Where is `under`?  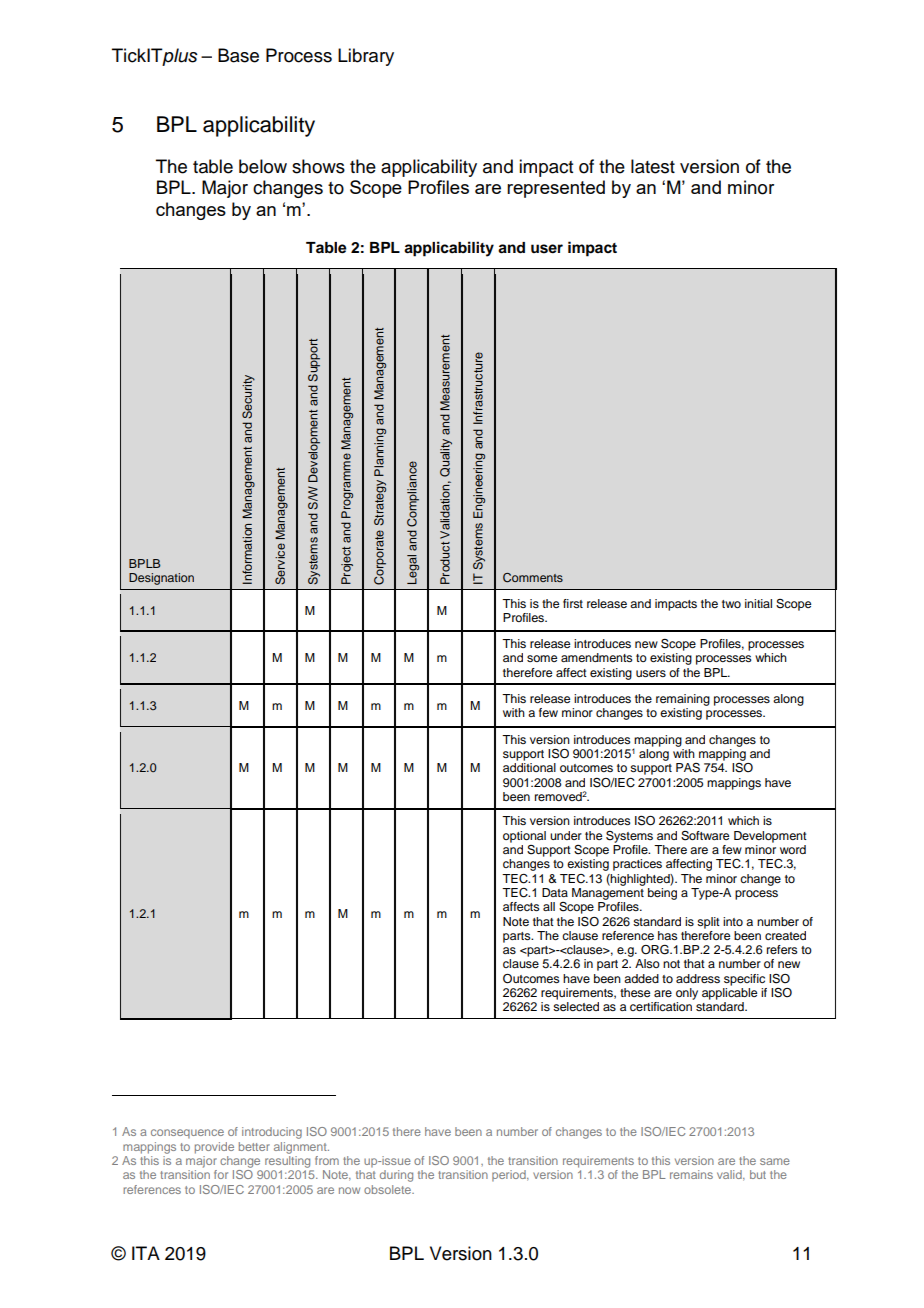 under is located at coordinates (566, 835).
